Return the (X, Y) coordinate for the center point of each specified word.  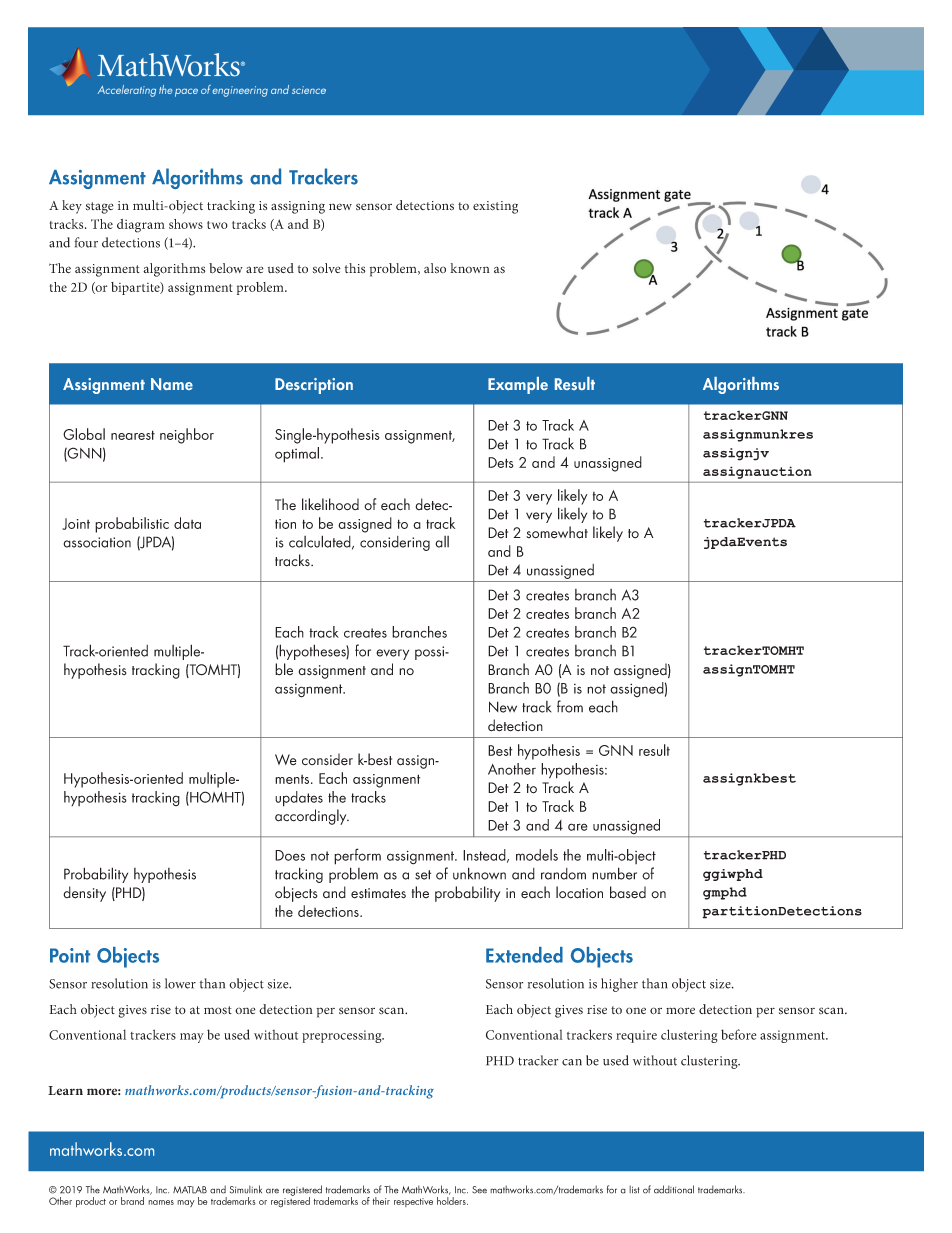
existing (495, 207)
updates (299, 799)
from (570, 706)
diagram (141, 226)
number (614, 873)
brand (132, 1201)
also (435, 268)
